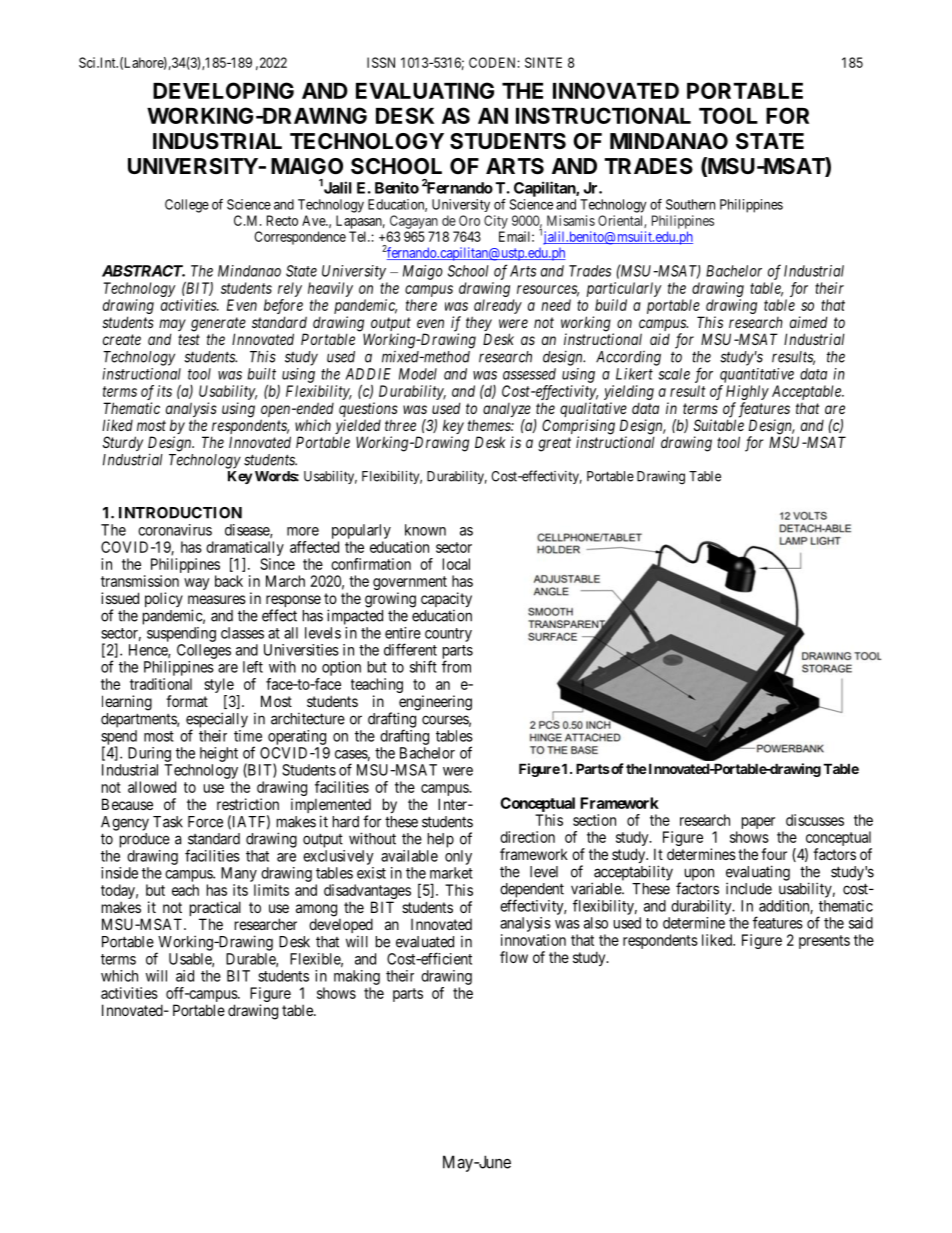 This screenshot has height=1233, width=952. Describe the element at coordinates (747, 392) in the screenshot. I see `Highly` at that location.
